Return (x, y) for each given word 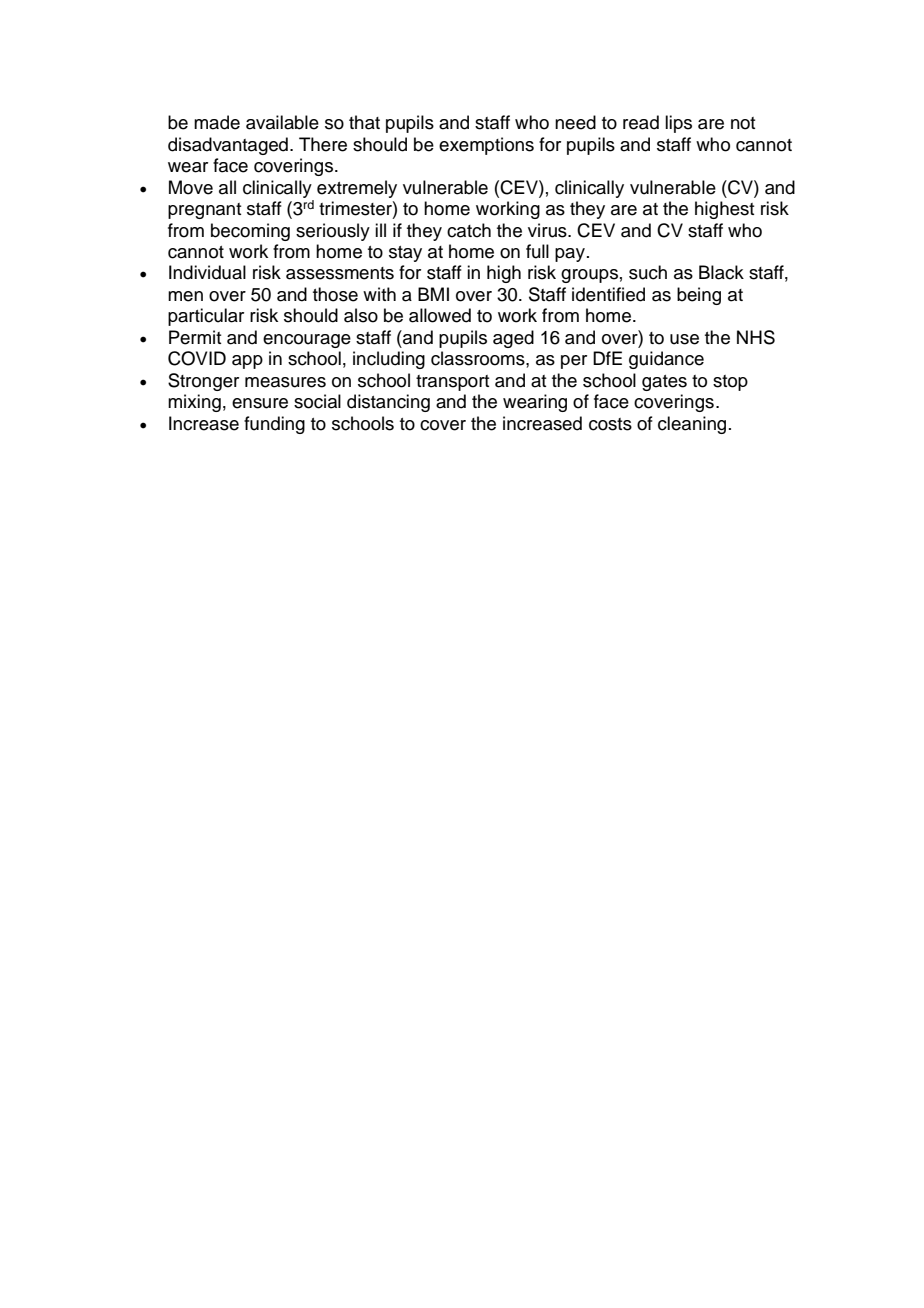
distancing (388, 403)
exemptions (486, 146)
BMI (433, 294)
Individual (207, 272)
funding (274, 425)
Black (721, 272)
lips (678, 124)
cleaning (692, 425)
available (282, 122)
